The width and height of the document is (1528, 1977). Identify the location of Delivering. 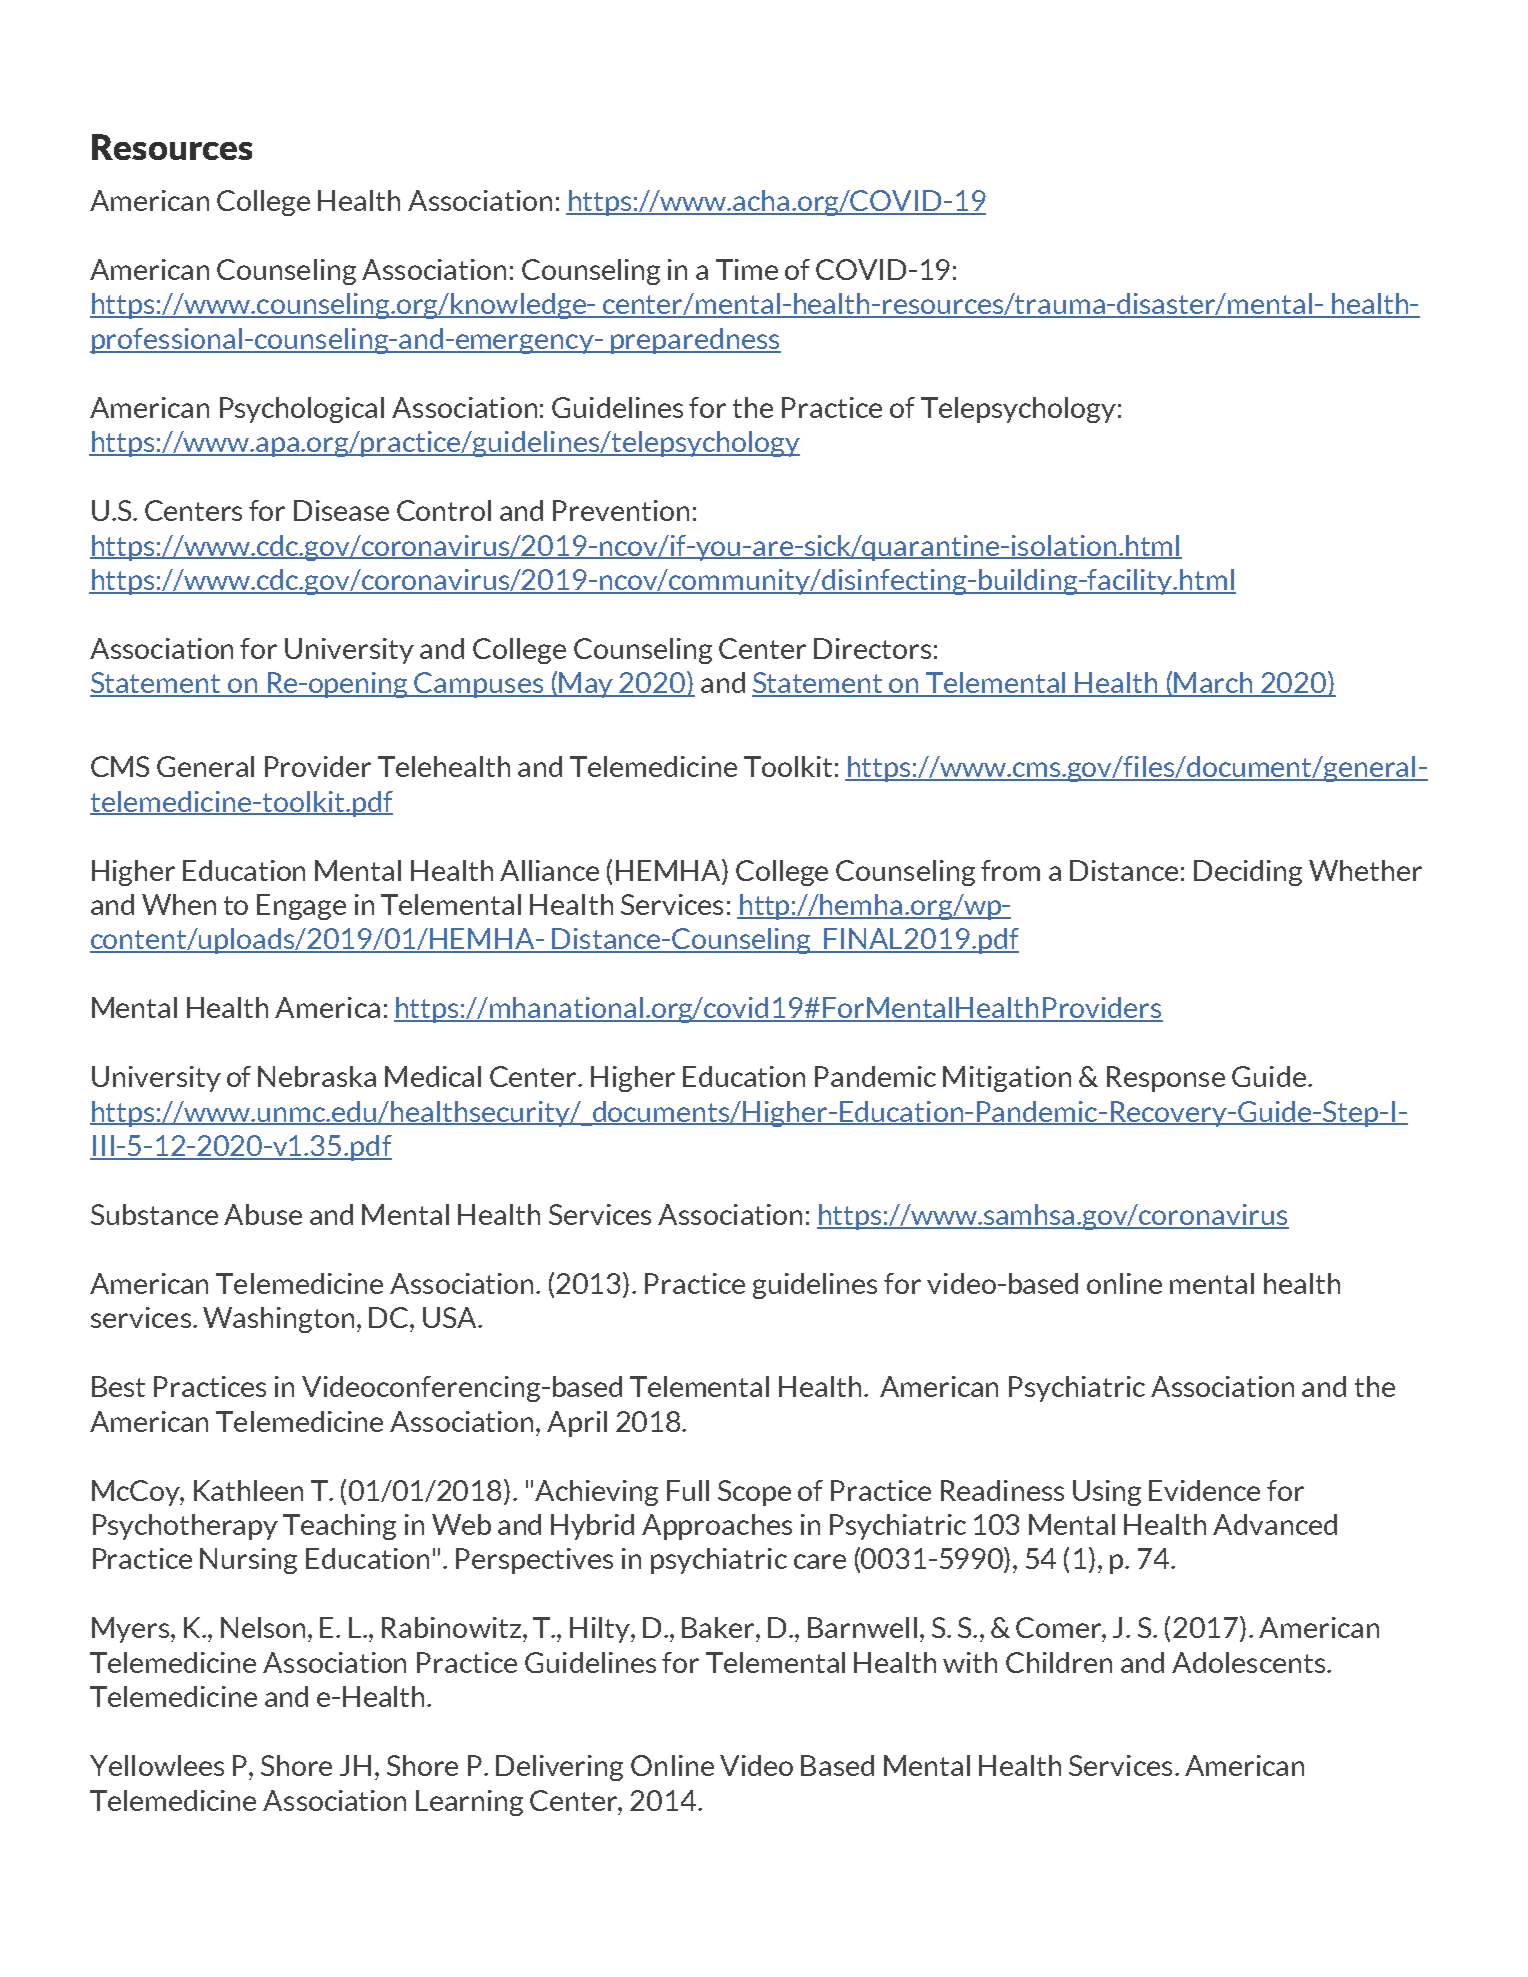
(559, 1768).
